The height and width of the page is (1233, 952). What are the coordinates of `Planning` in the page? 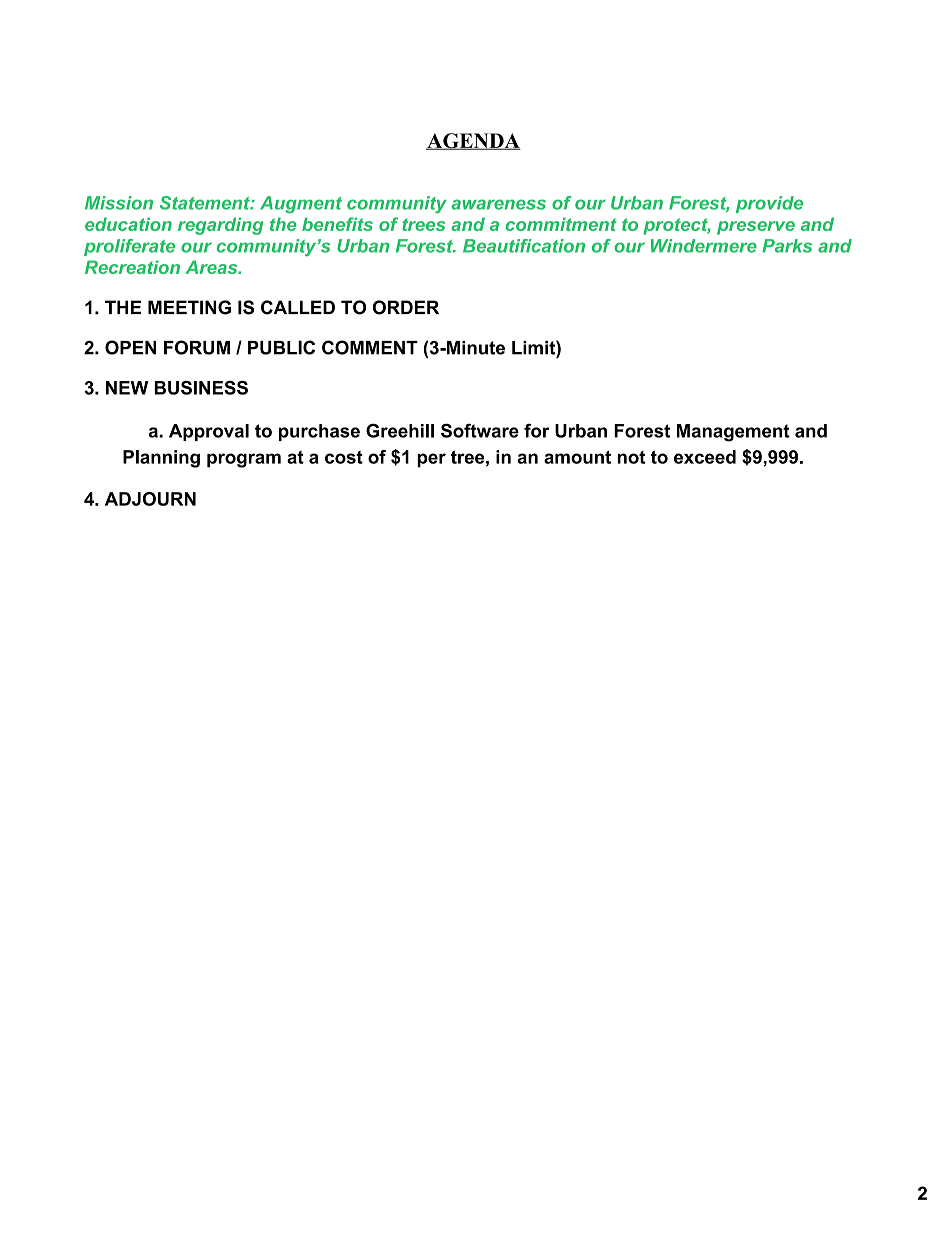 It's located at (161, 459).
